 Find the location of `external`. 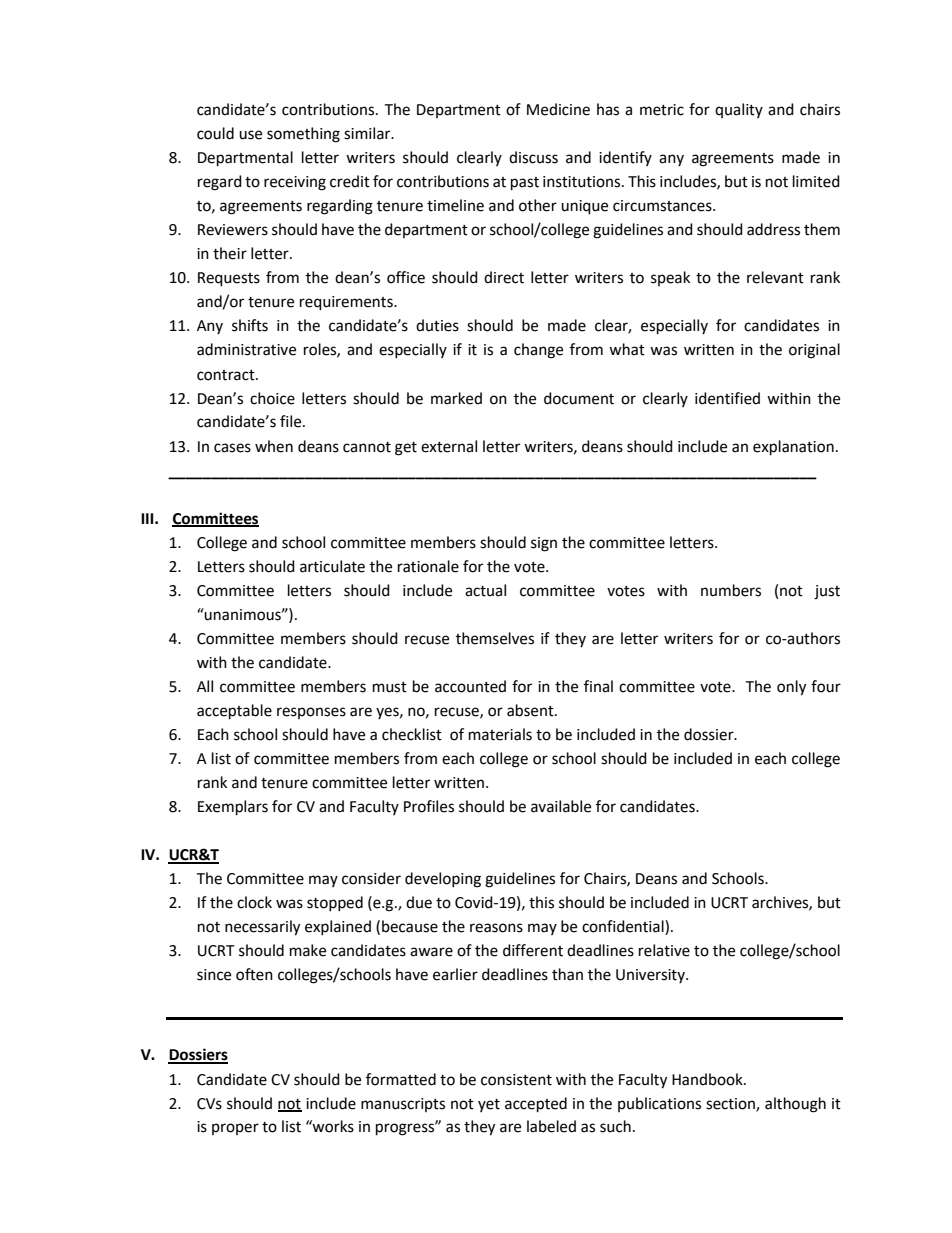

external is located at coordinates (449, 446).
